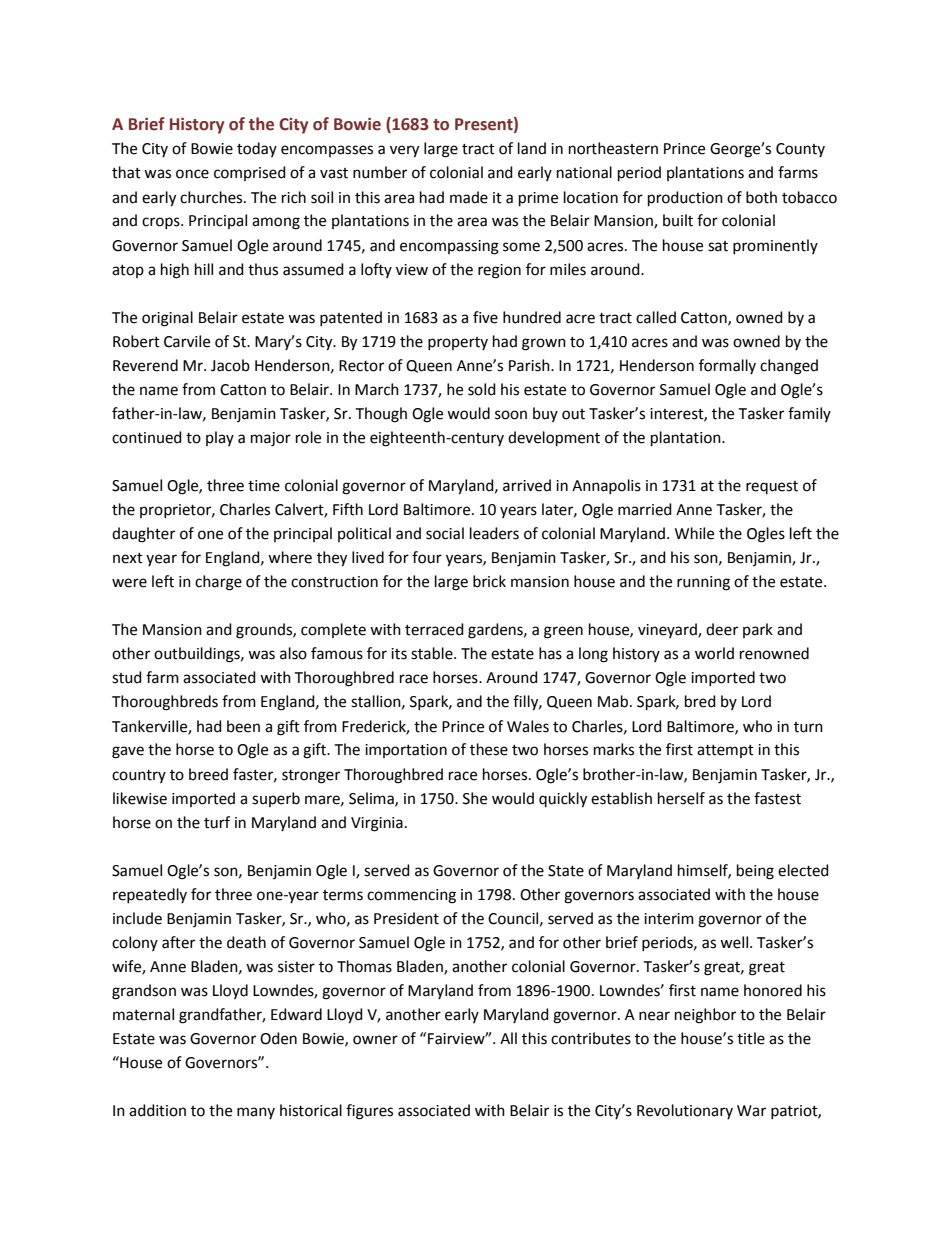 The image size is (952, 1233). What do you see at coordinates (725, 751) in the image?
I see `attempt` at bounding box center [725, 751].
